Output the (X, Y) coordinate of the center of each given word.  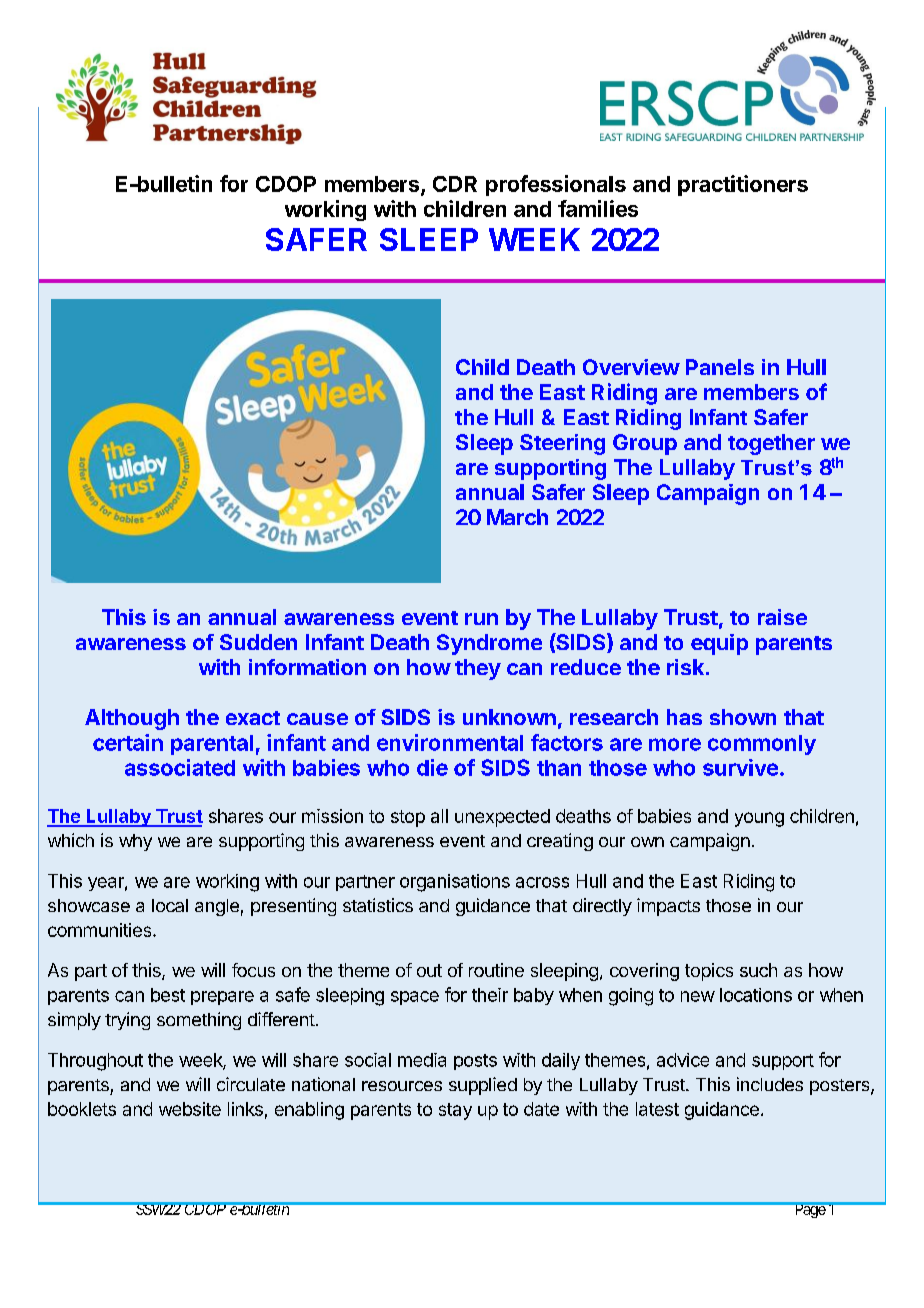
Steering (562, 444)
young (759, 819)
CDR (455, 184)
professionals (556, 185)
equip (719, 644)
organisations (455, 883)
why (135, 842)
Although (132, 719)
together (771, 444)
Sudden (258, 642)
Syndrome (489, 644)
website (190, 1109)
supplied (483, 1086)
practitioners (743, 185)
